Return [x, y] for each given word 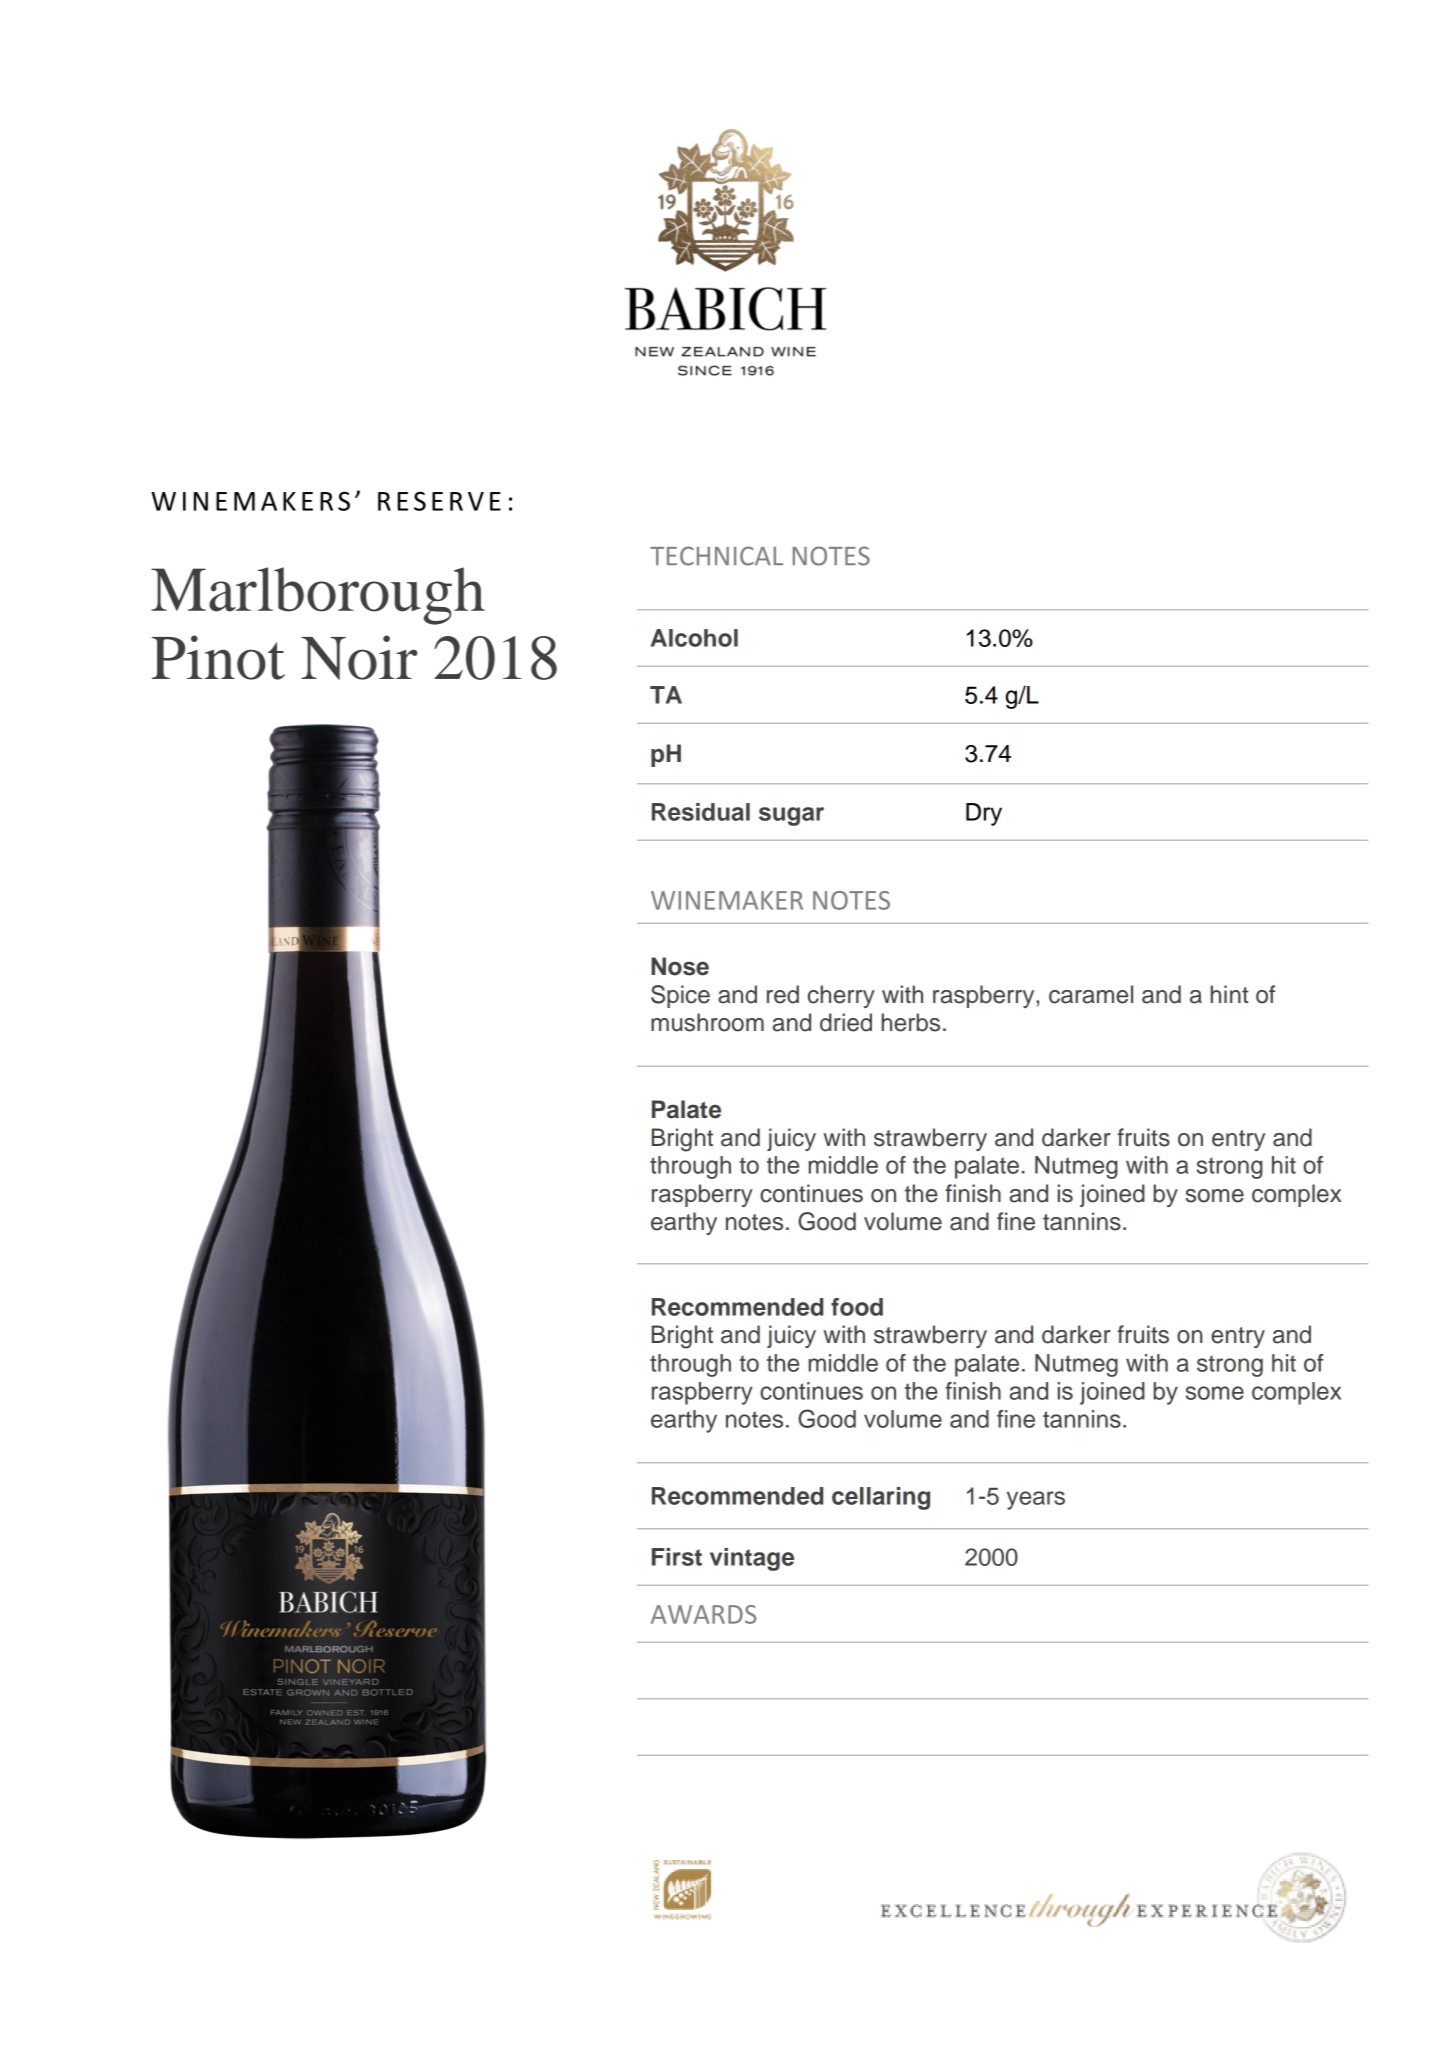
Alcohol [694, 638]
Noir [359, 657]
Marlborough [318, 596]
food [857, 1307]
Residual [701, 812]
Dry [984, 814]
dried [846, 1022]
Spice [680, 996]
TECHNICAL [716, 556]
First [677, 1557]
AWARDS [704, 1614]
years [1036, 1500]
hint [1229, 994]
